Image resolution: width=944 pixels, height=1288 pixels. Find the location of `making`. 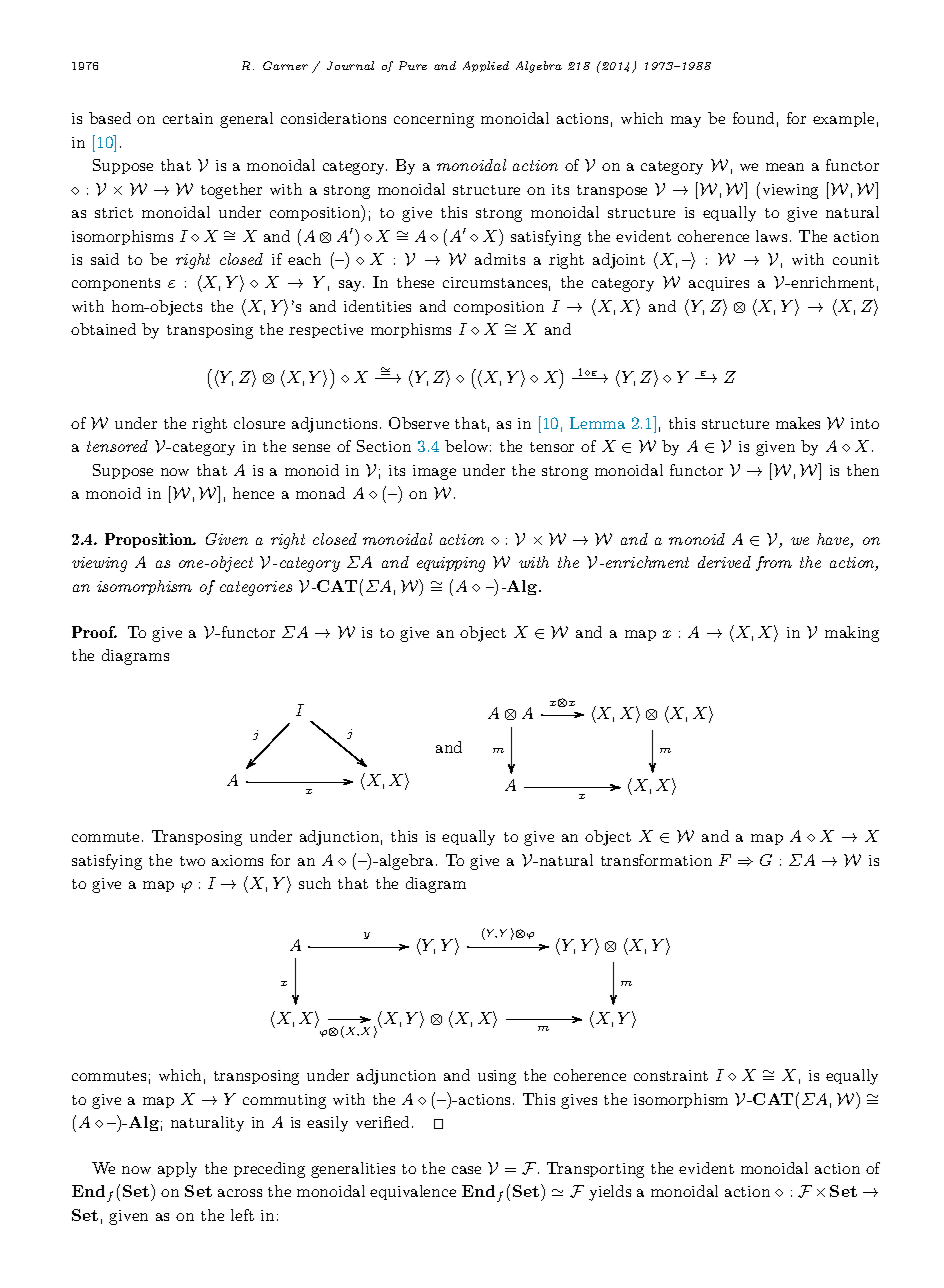

making is located at coordinates (852, 634).
